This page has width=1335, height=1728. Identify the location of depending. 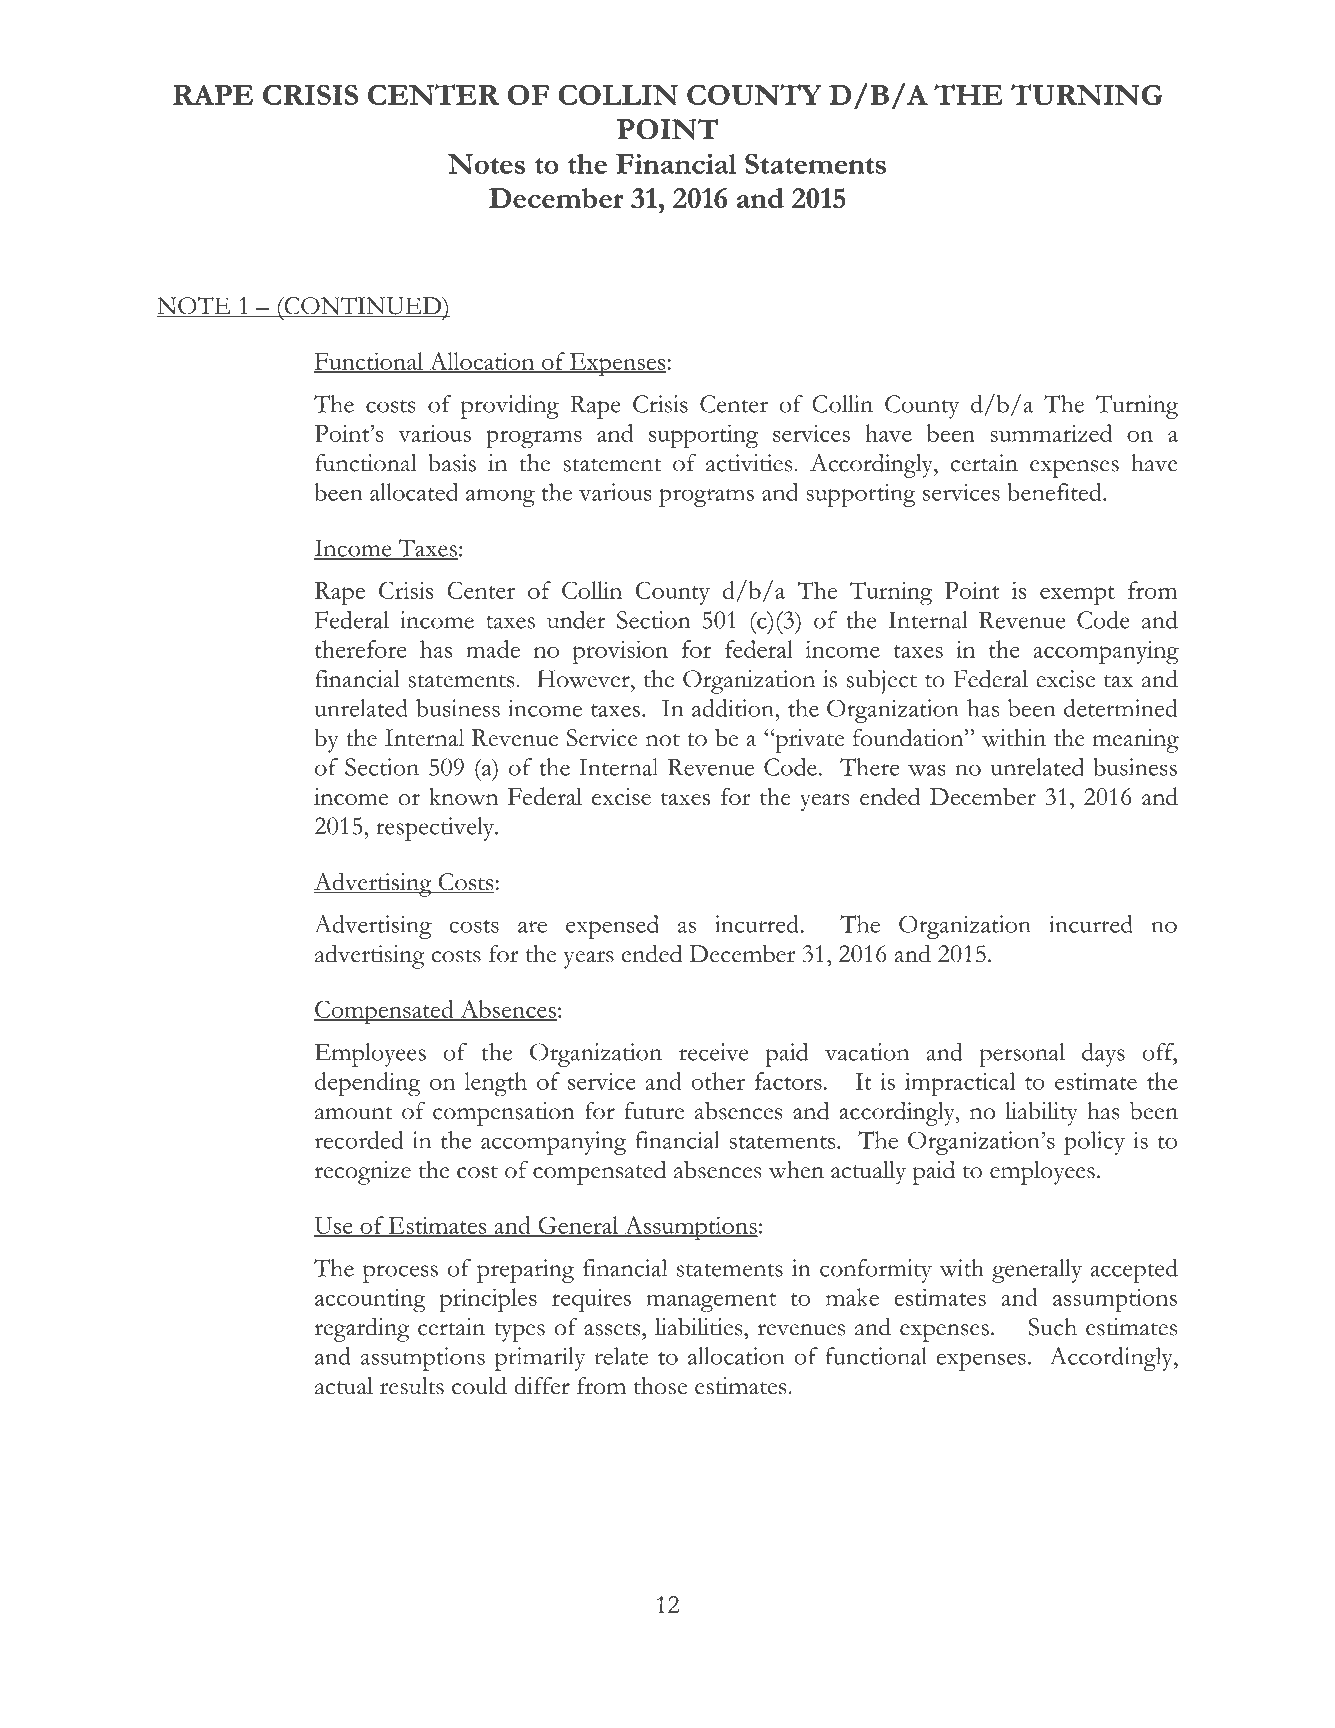
(368, 1084).
